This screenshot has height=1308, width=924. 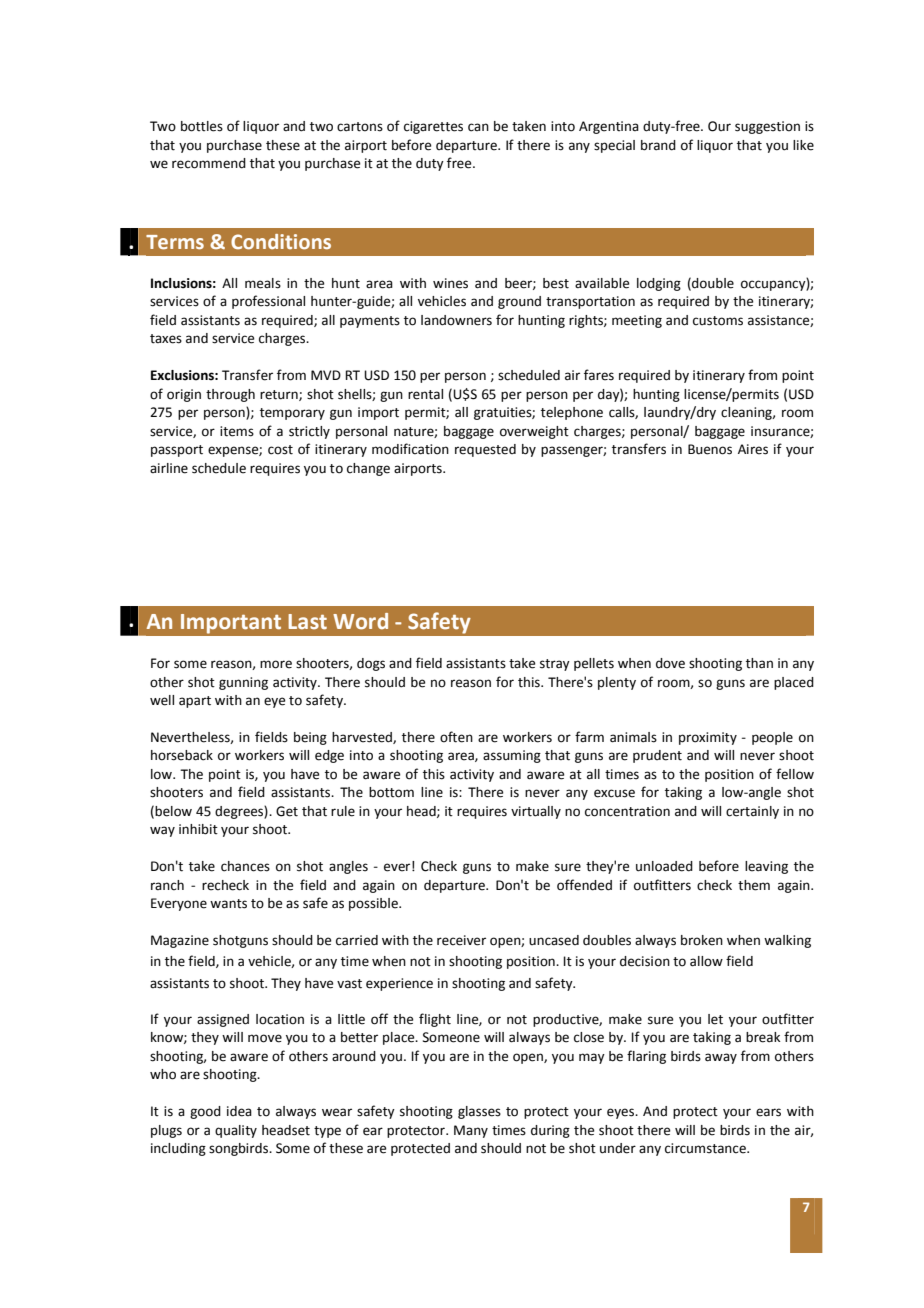 I want to click on suggestion, so click(x=767, y=127).
